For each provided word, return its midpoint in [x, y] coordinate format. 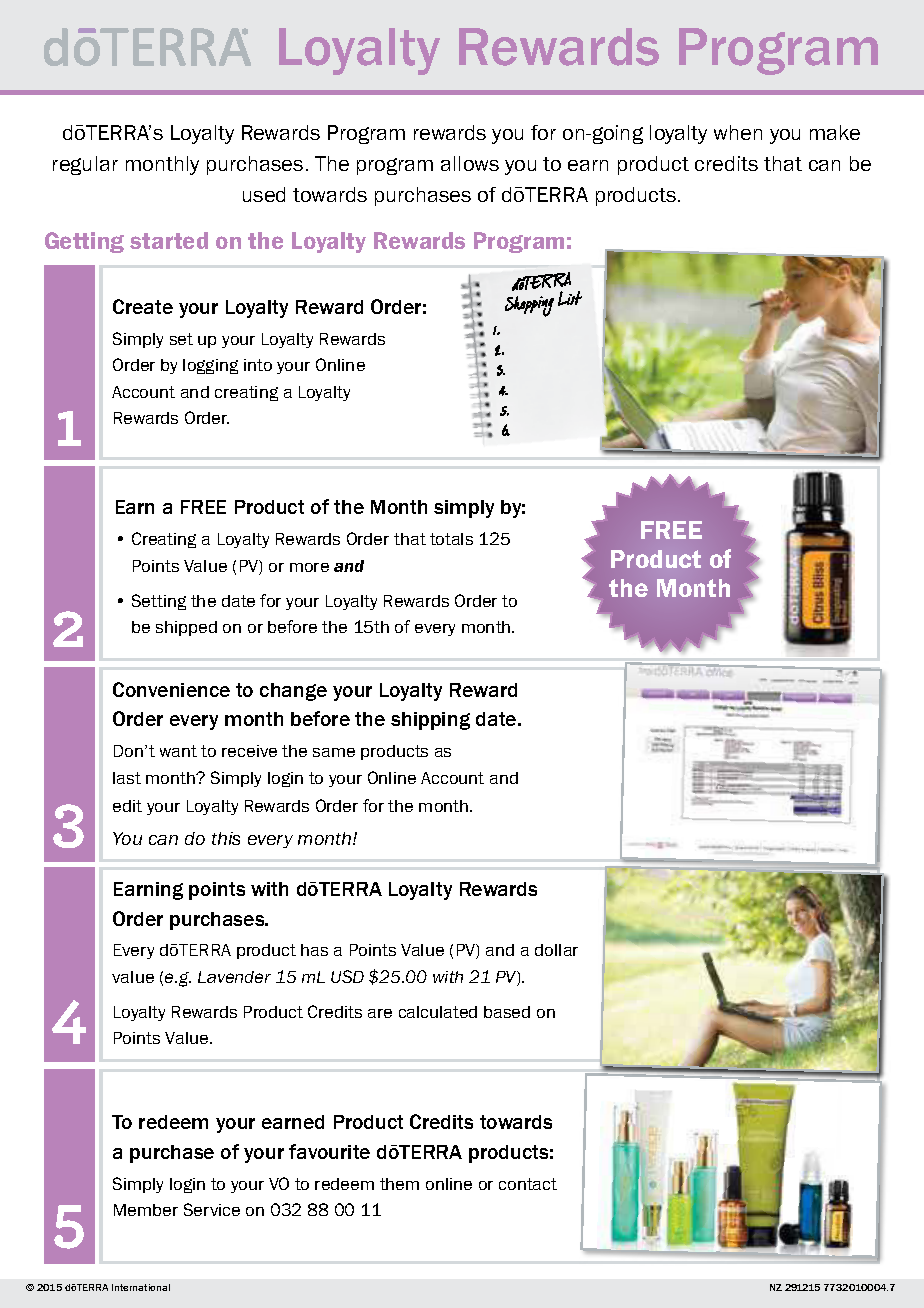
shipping [430, 721]
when [738, 132]
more [309, 567]
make [835, 132]
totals [451, 539]
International [141, 1287]
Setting [159, 602]
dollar [556, 950]
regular [85, 165]
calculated [438, 1012]
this [226, 838]
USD [347, 976]
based [507, 1012]
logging [210, 366]
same [334, 752]
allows [470, 163]
